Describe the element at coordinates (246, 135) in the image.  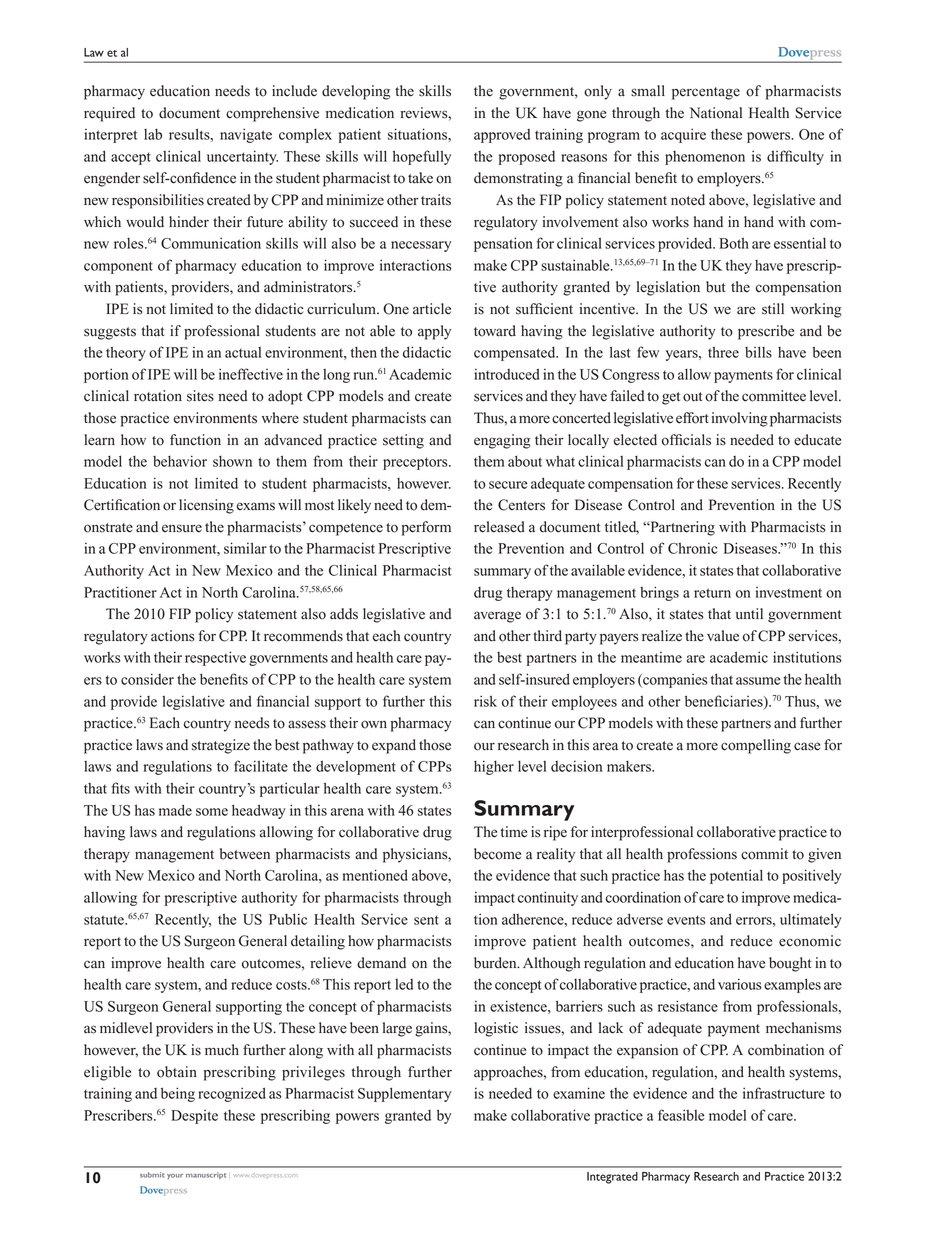
I see `navigate` at that location.
